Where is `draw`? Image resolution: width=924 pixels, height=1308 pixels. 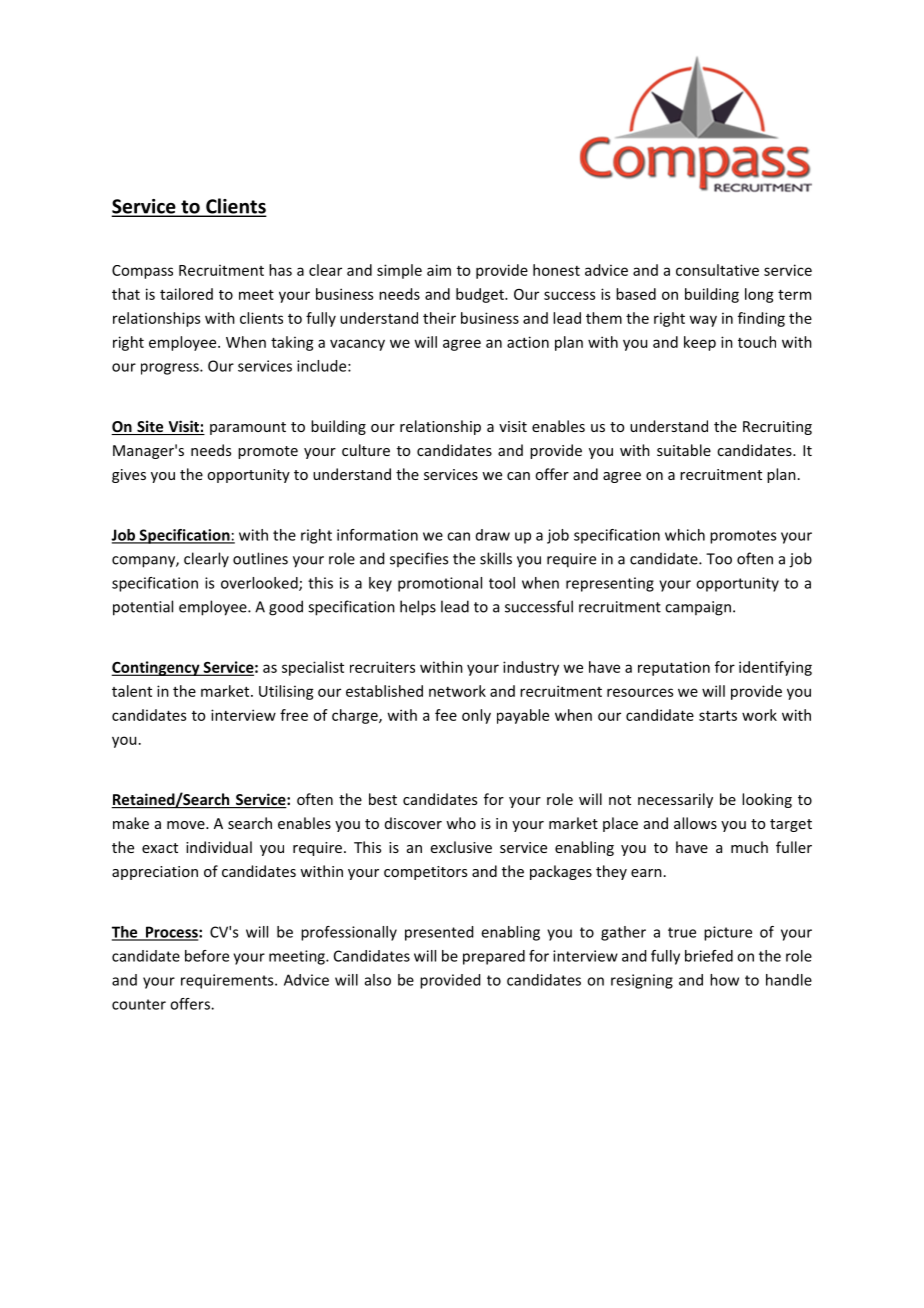
draw is located at coordinates (493, 535).
